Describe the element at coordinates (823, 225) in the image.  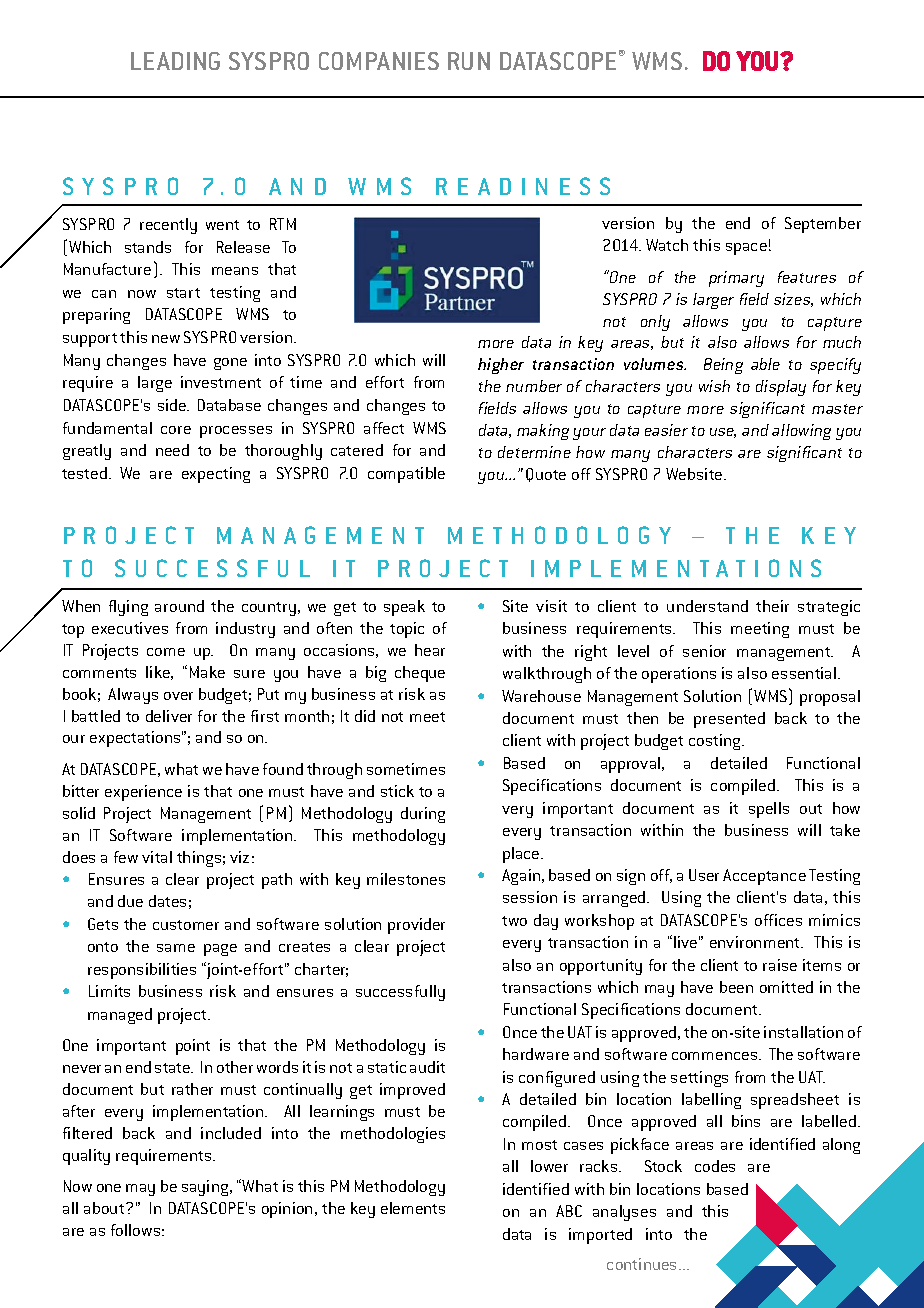
I see `September` at that location.
